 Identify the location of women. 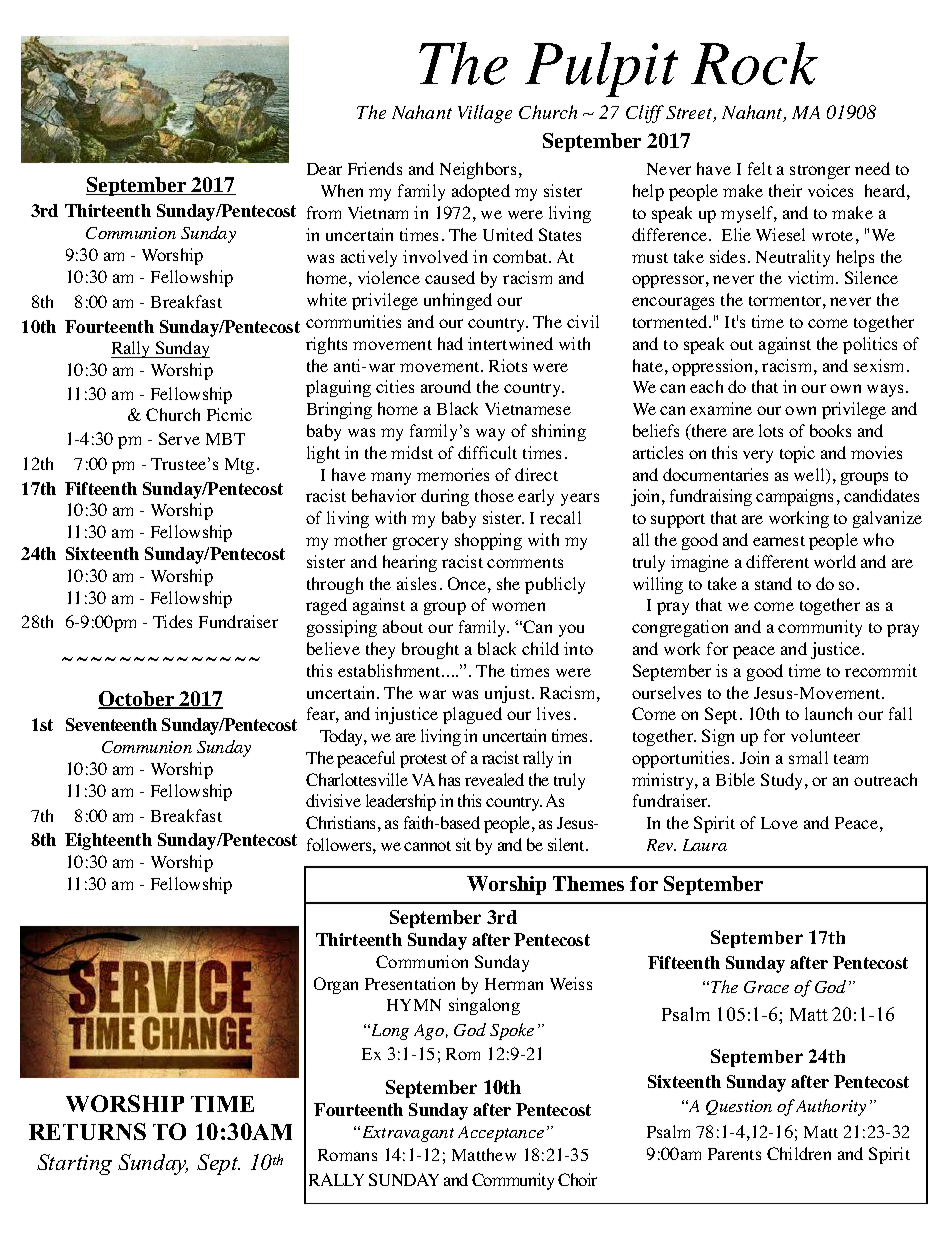
(518, 606).
